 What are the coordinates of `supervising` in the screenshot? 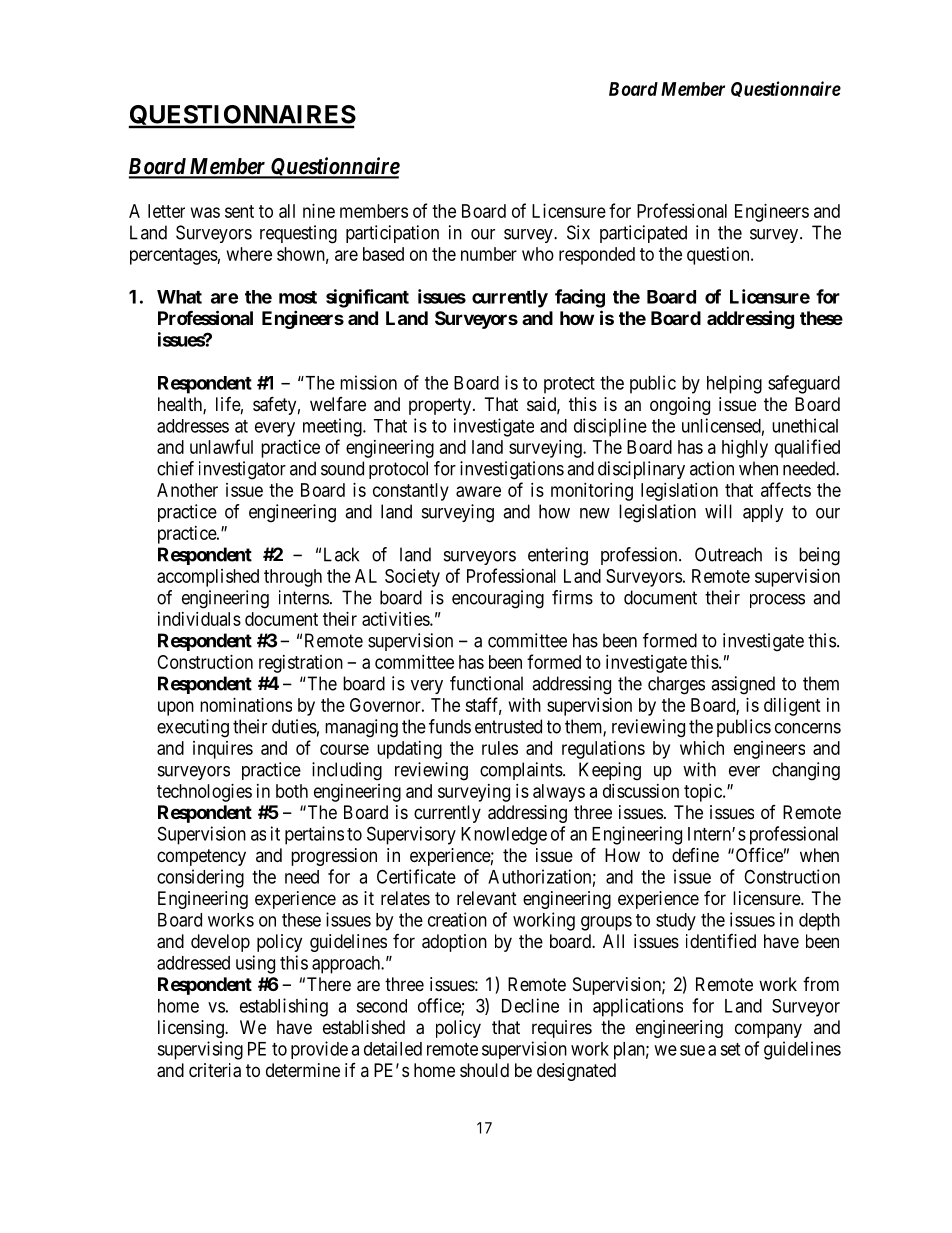 It's located at (200, 1050).
